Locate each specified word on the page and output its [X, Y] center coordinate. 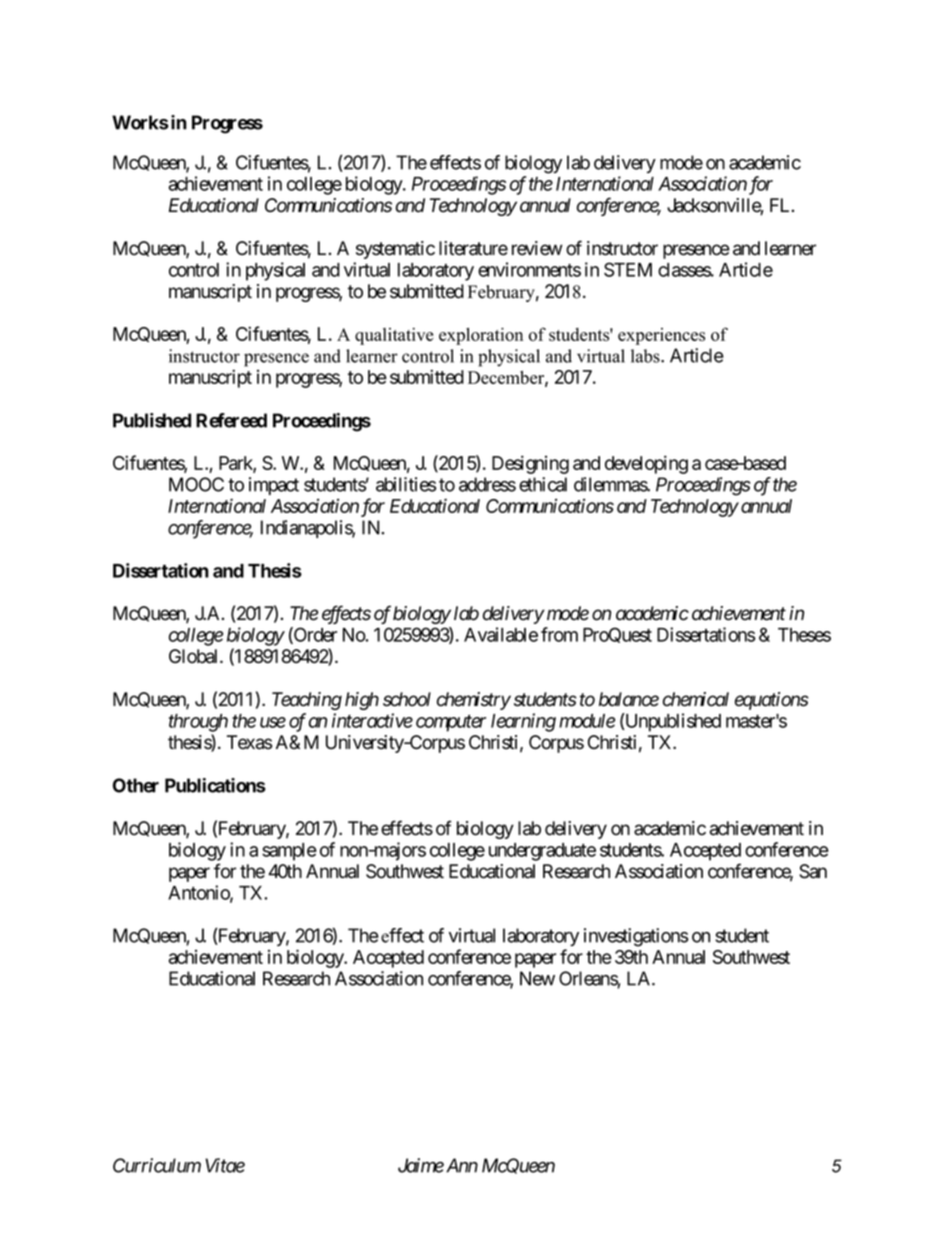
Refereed [231, 420]
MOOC [196, 484]
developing [646, 464]
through [198, 723]
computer [451, 723]
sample [289, 852]
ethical [543, 484]
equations [772, 701]
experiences [661, 336]
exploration [481, 336]
